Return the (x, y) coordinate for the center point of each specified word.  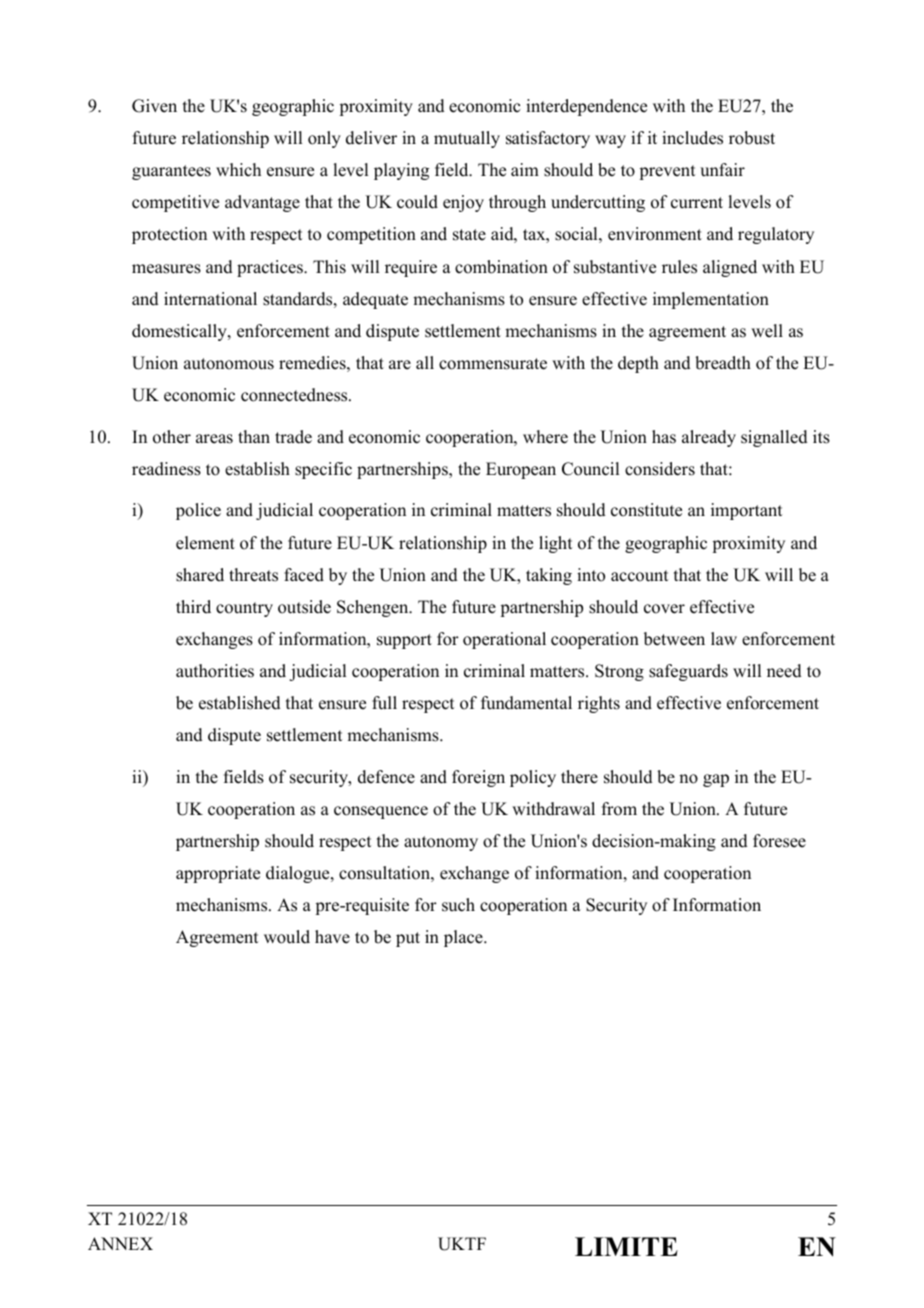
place (464, 938)
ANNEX (120, 1243)
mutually (467, 139)
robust (752, 138)
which (238, 170)
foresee (779, 841)
